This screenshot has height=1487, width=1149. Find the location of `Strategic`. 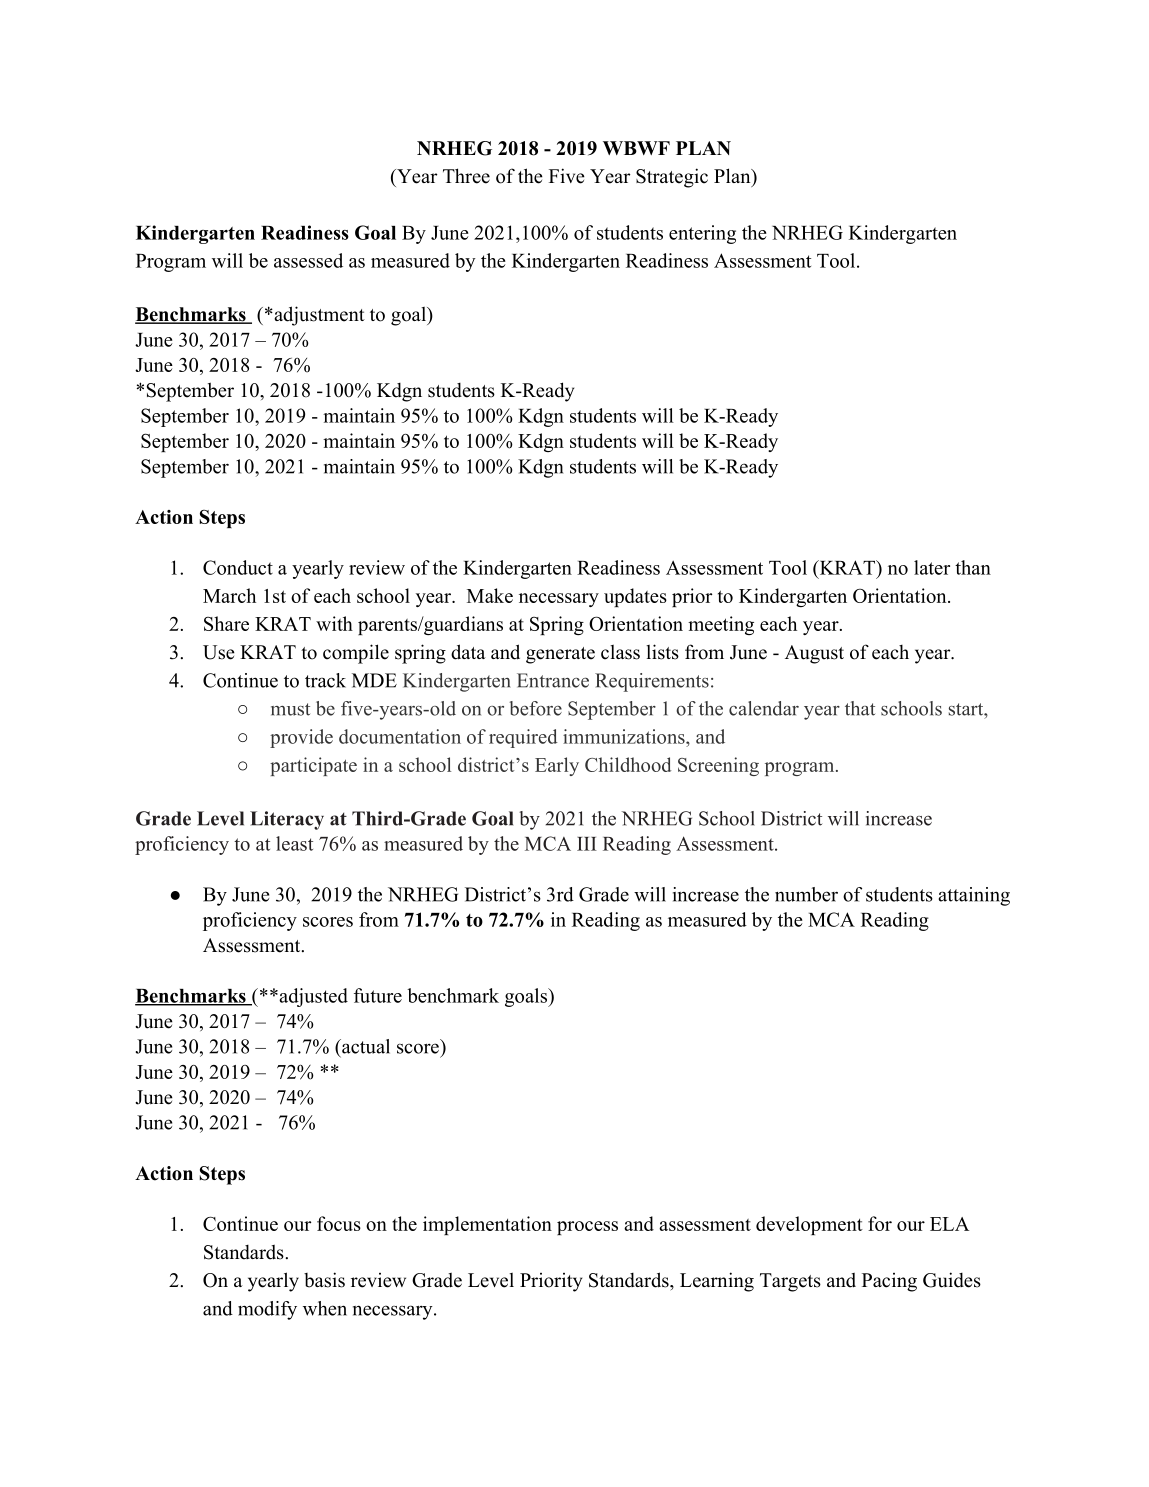

Strategic is located at coordinates (672, 178).
